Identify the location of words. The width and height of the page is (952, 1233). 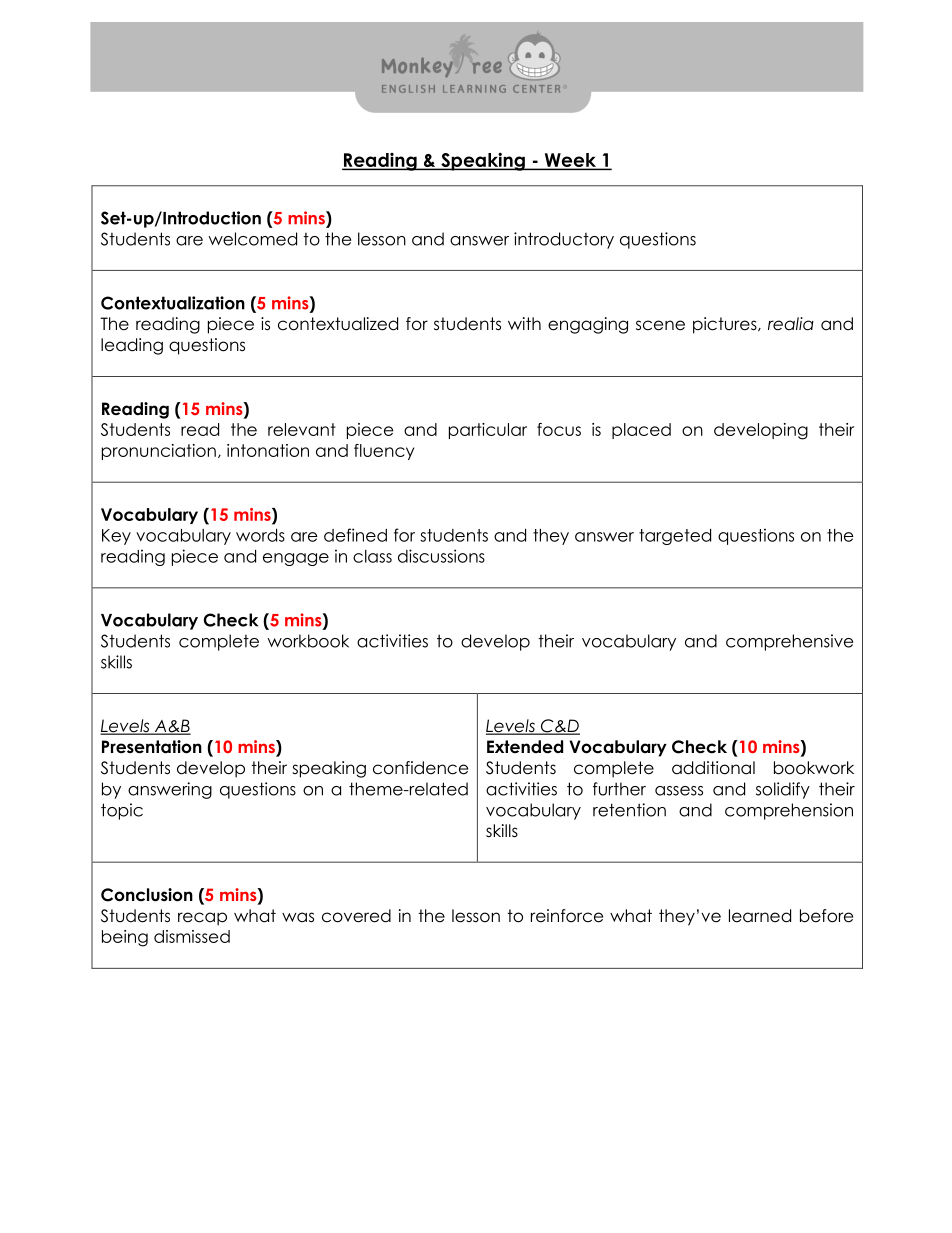
(260, 535).
